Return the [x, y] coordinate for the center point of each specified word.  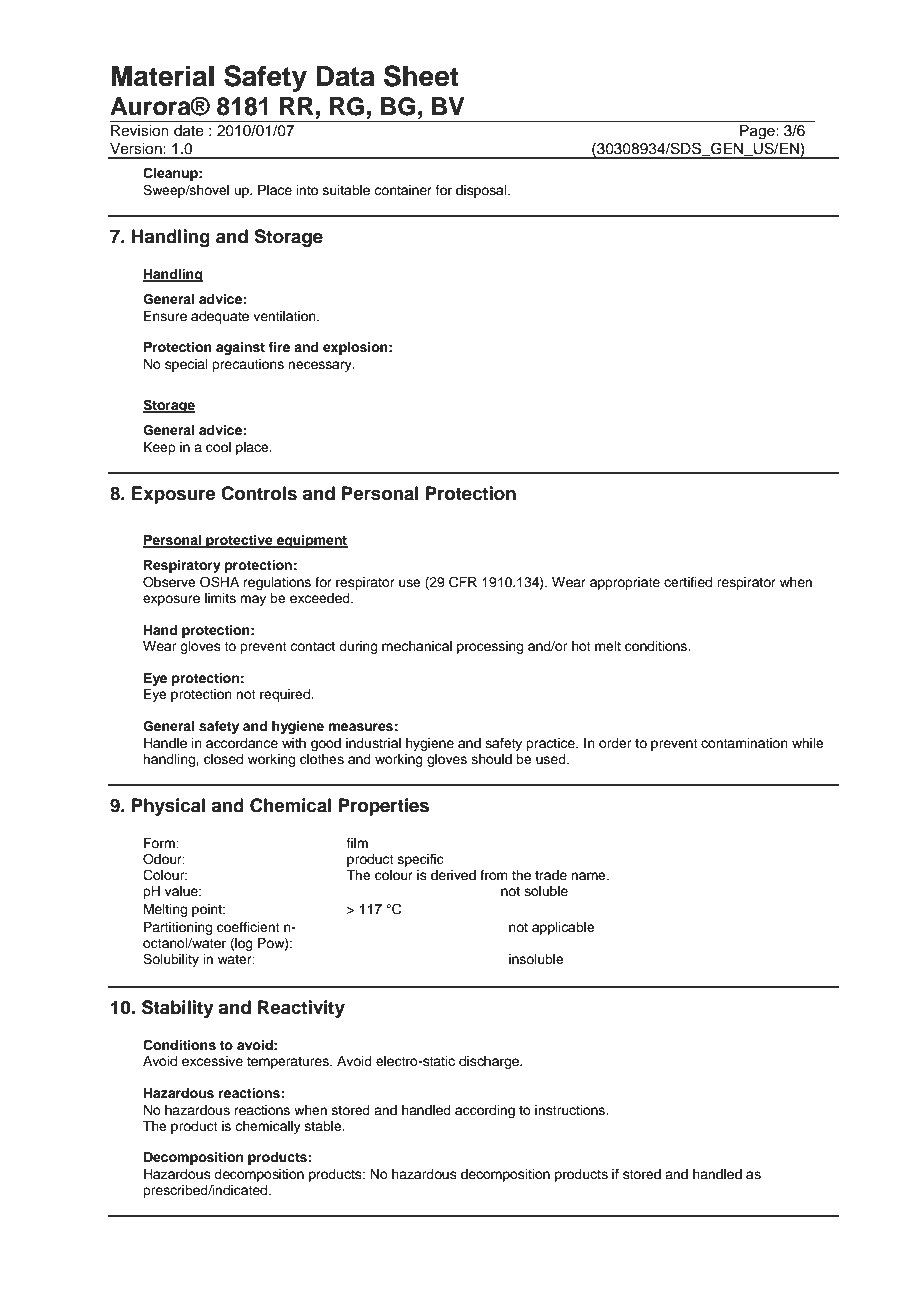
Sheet [421, 76]
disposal [482, 191]
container [403, 190]
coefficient [248, 927]
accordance [242, 743]
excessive [212, 1061]
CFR [463, 582]
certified [688, 582]
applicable [563, 928]
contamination [744, 743]
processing [490, 647]
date [189, 131]
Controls [259, 493]
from [494, 875]
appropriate [625, 583]
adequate [220, 317]
